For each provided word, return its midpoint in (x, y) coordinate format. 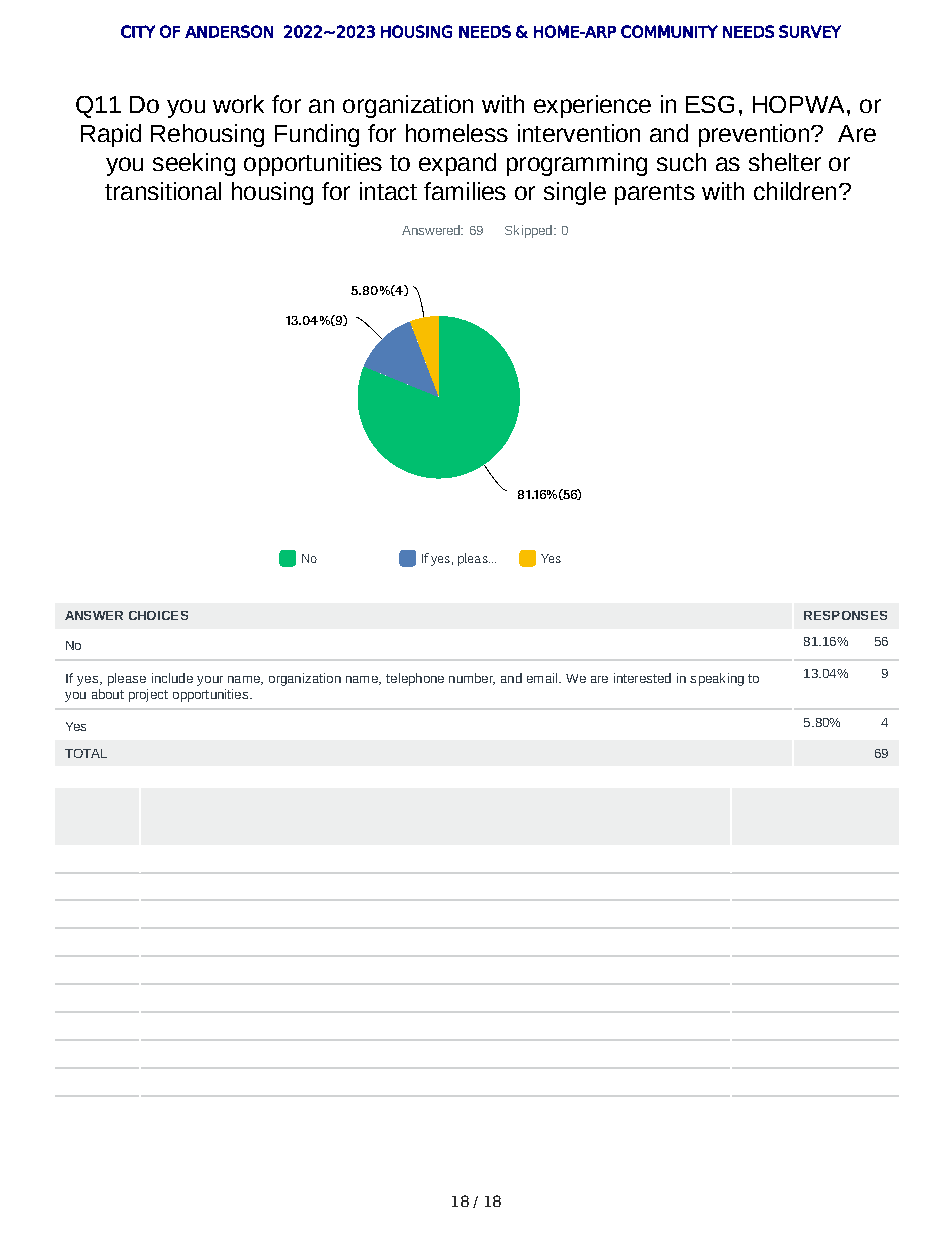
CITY (138, 31)
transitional (163, 191)
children (795, 191)
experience (592, 106)
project (148, 695)
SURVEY (810, 31)
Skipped (528, 231)
